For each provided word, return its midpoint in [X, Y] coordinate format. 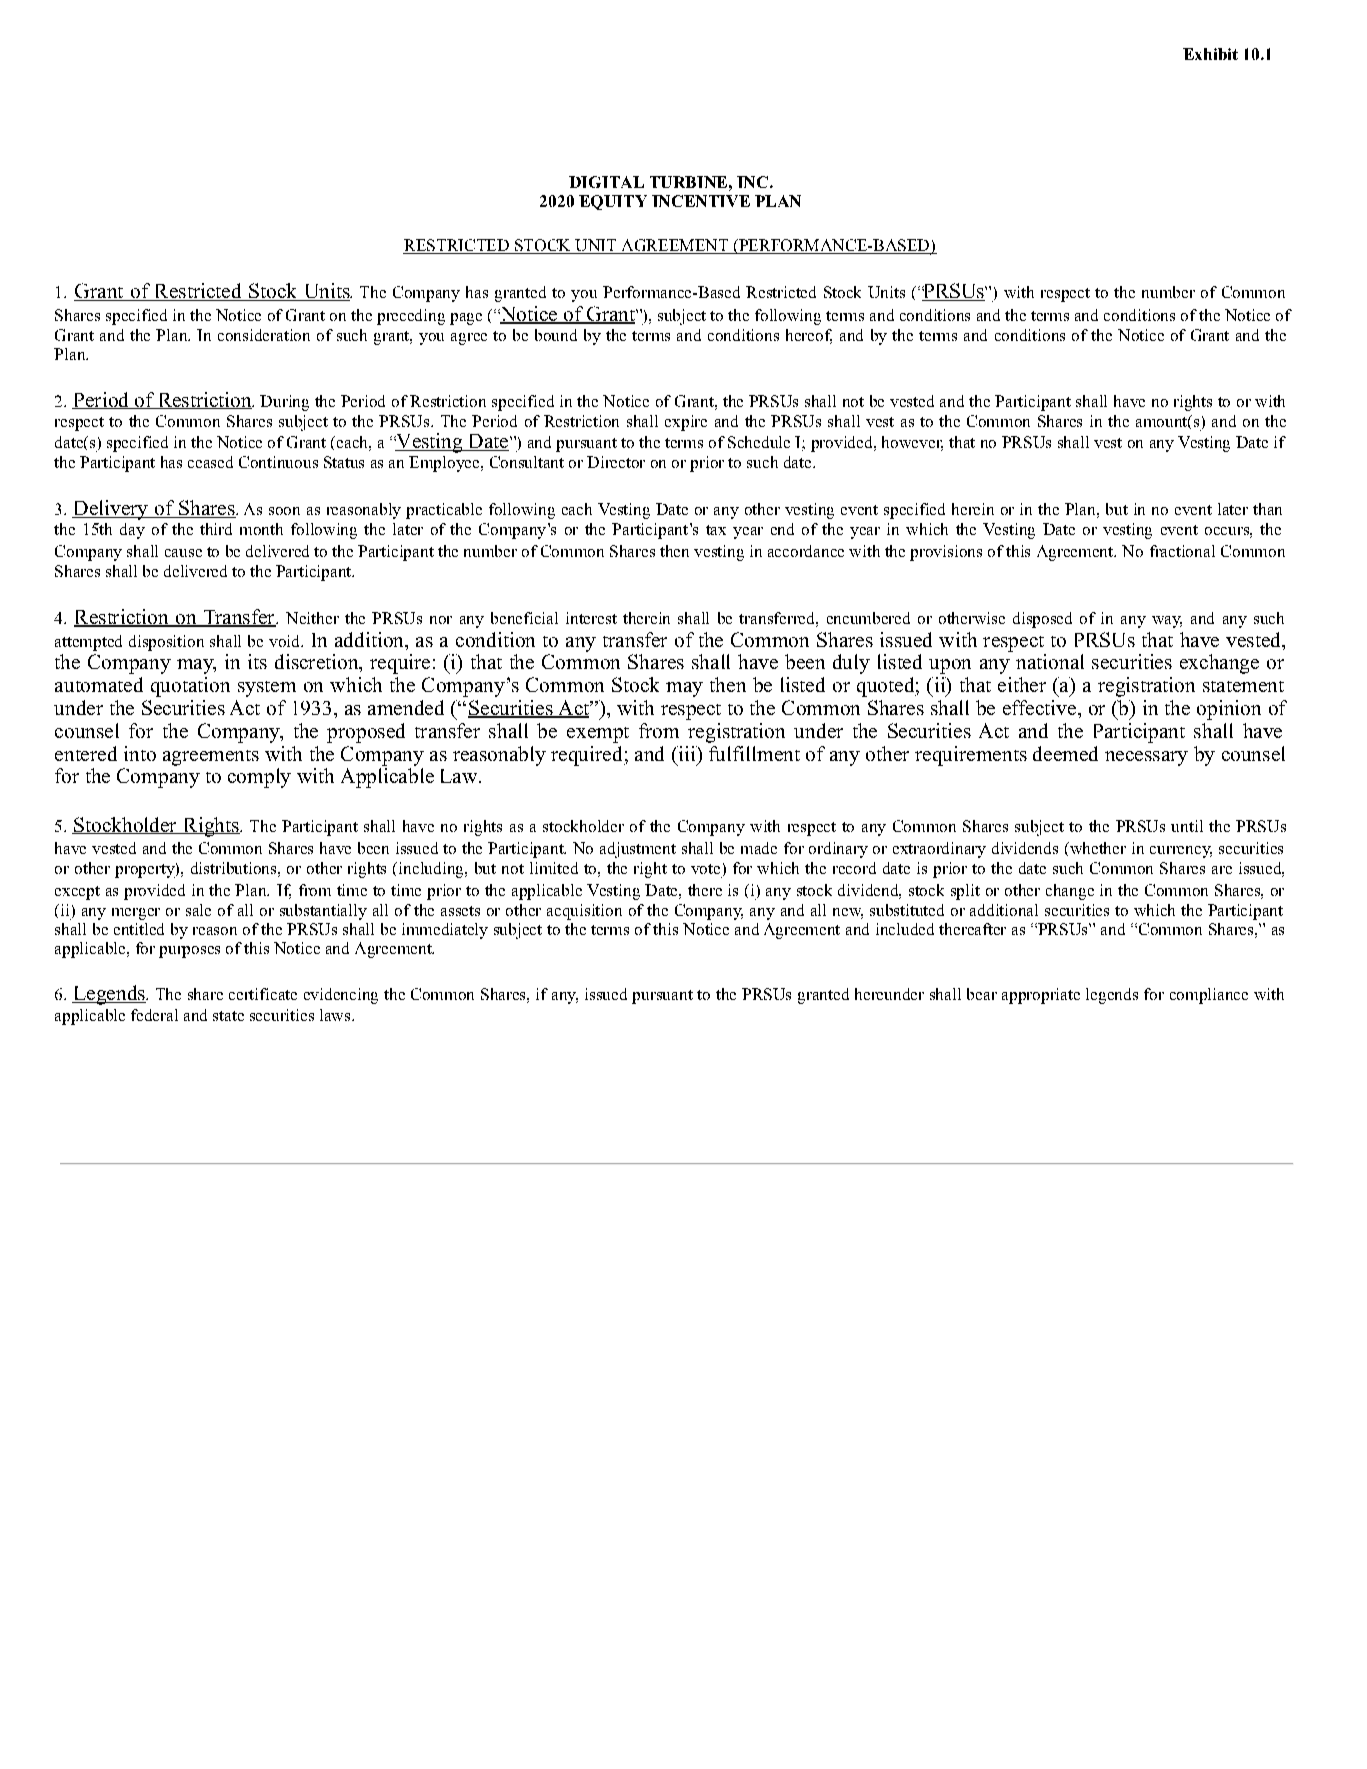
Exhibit [1210, 54]
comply [259, 778]
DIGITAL [606, 182]
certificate [263, 994]
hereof [809, 336]
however [912, 443]
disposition [166, 643]
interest [591, 618]
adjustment [638, 850]
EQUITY [613, 202]
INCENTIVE [701, 201]
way [1167, 622]
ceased [210, 462]
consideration [264, 335]
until [1187, 826]
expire [686, 423]
